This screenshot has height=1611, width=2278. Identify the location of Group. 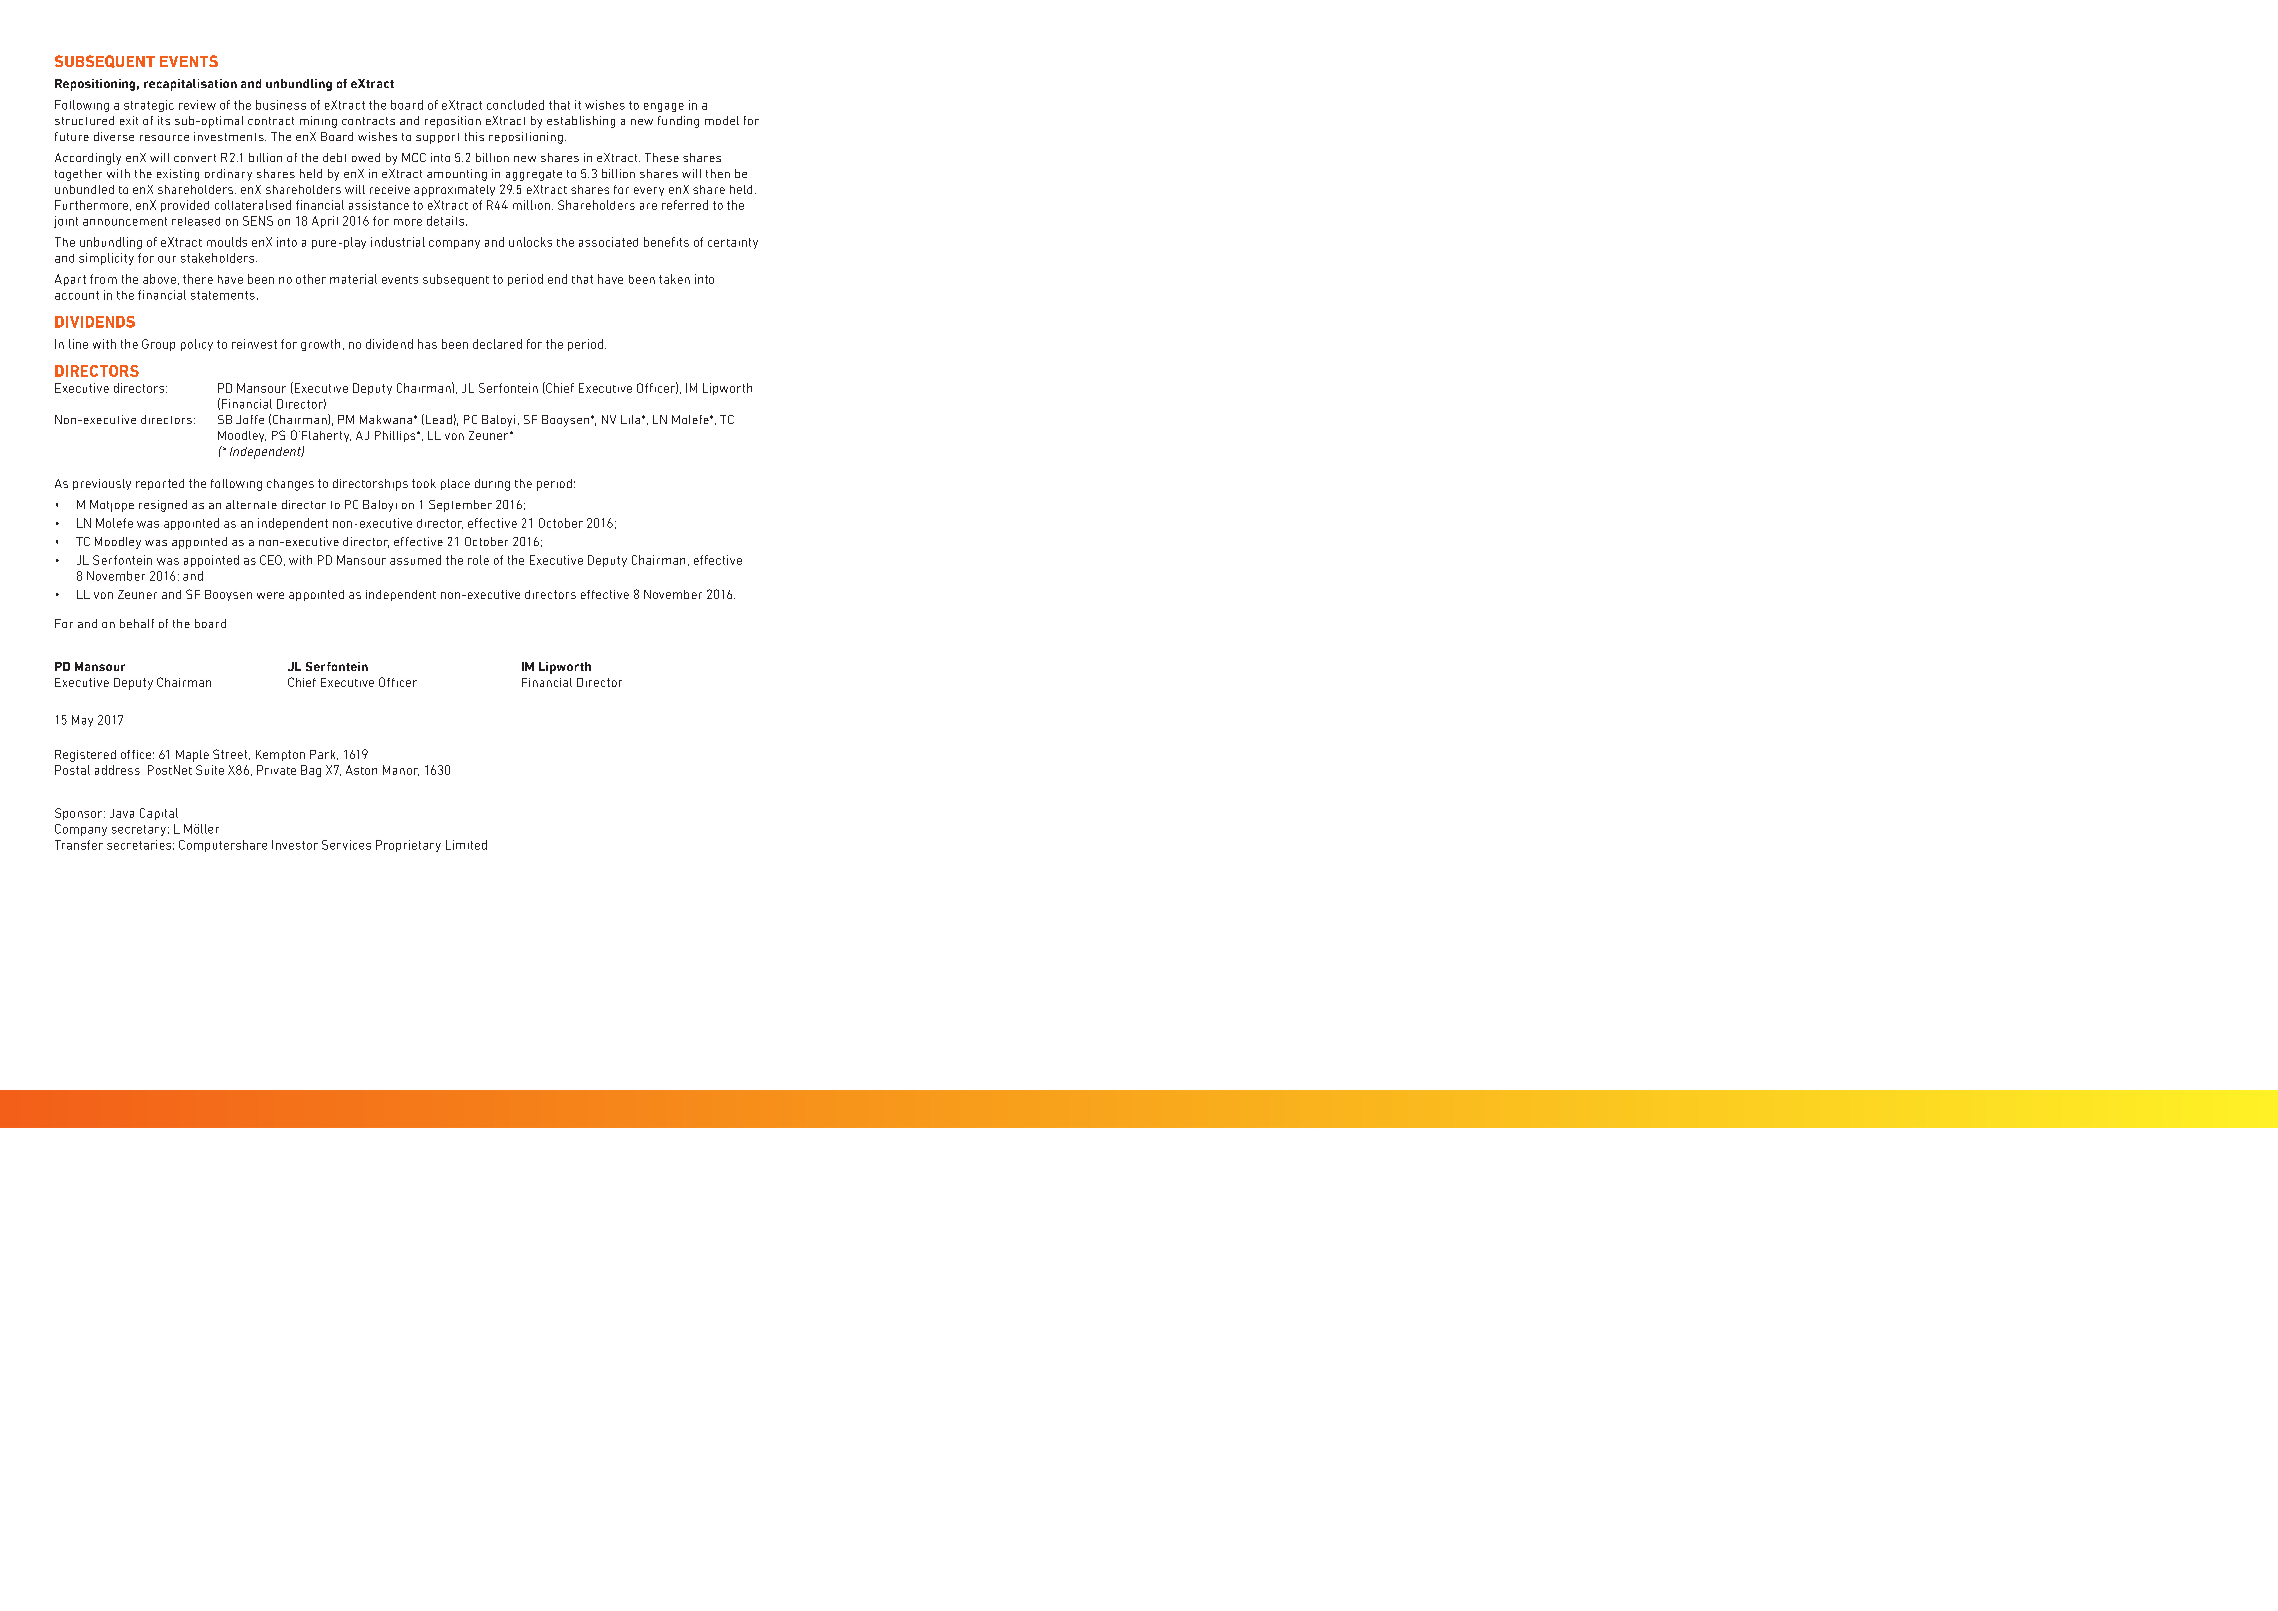
(158, 345).
